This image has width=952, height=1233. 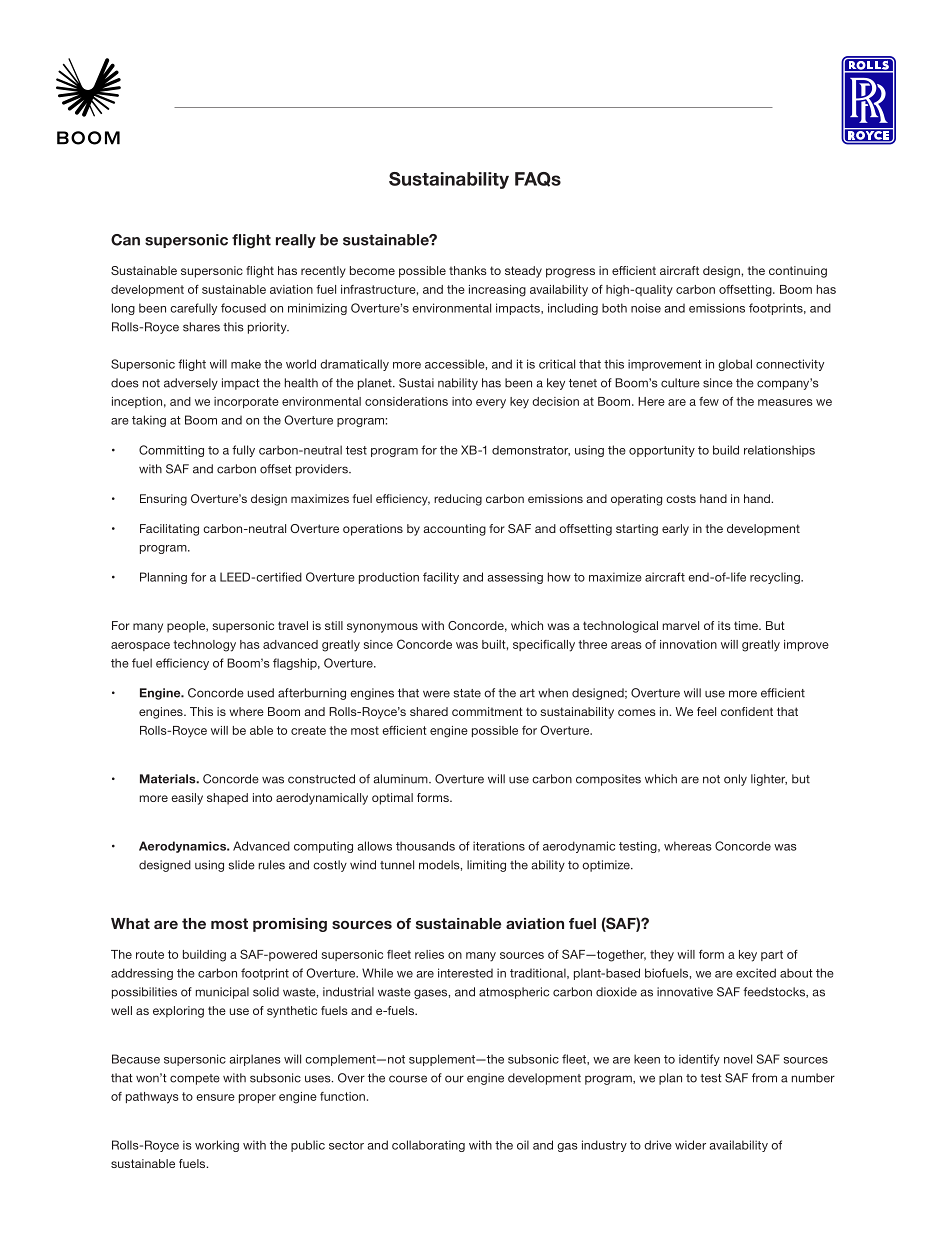 What do you see at coordinates (735, 780) in the image?
I see `only` at bounding box center [735, 780].
